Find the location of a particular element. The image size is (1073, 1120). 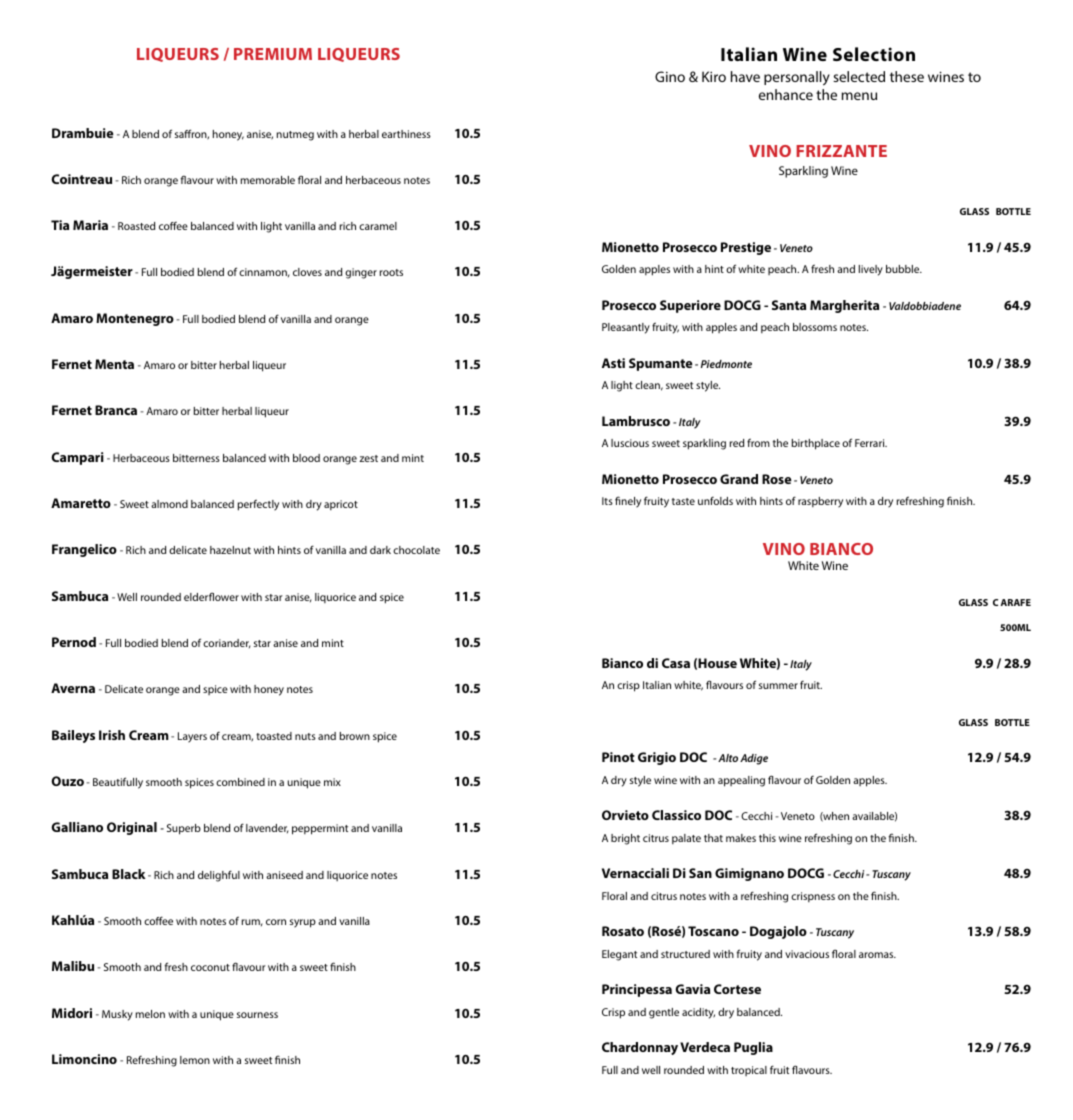

Montenegro is located at coordinates (135, 319).
